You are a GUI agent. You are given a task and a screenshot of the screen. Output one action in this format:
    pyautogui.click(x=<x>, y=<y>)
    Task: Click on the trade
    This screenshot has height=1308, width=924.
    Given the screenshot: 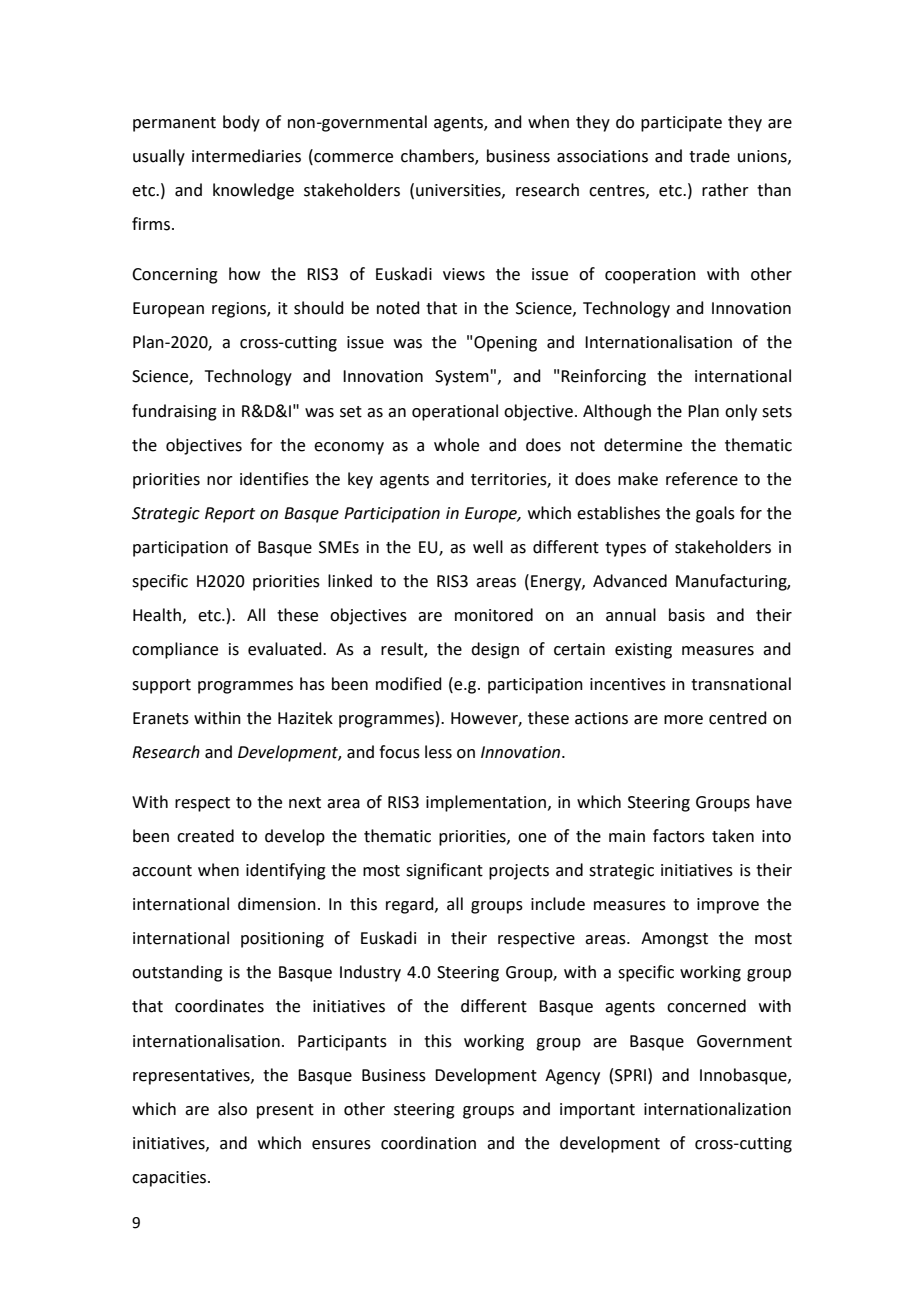 What is the action you would take?
    pyautogui.click(x=709, y=156)
